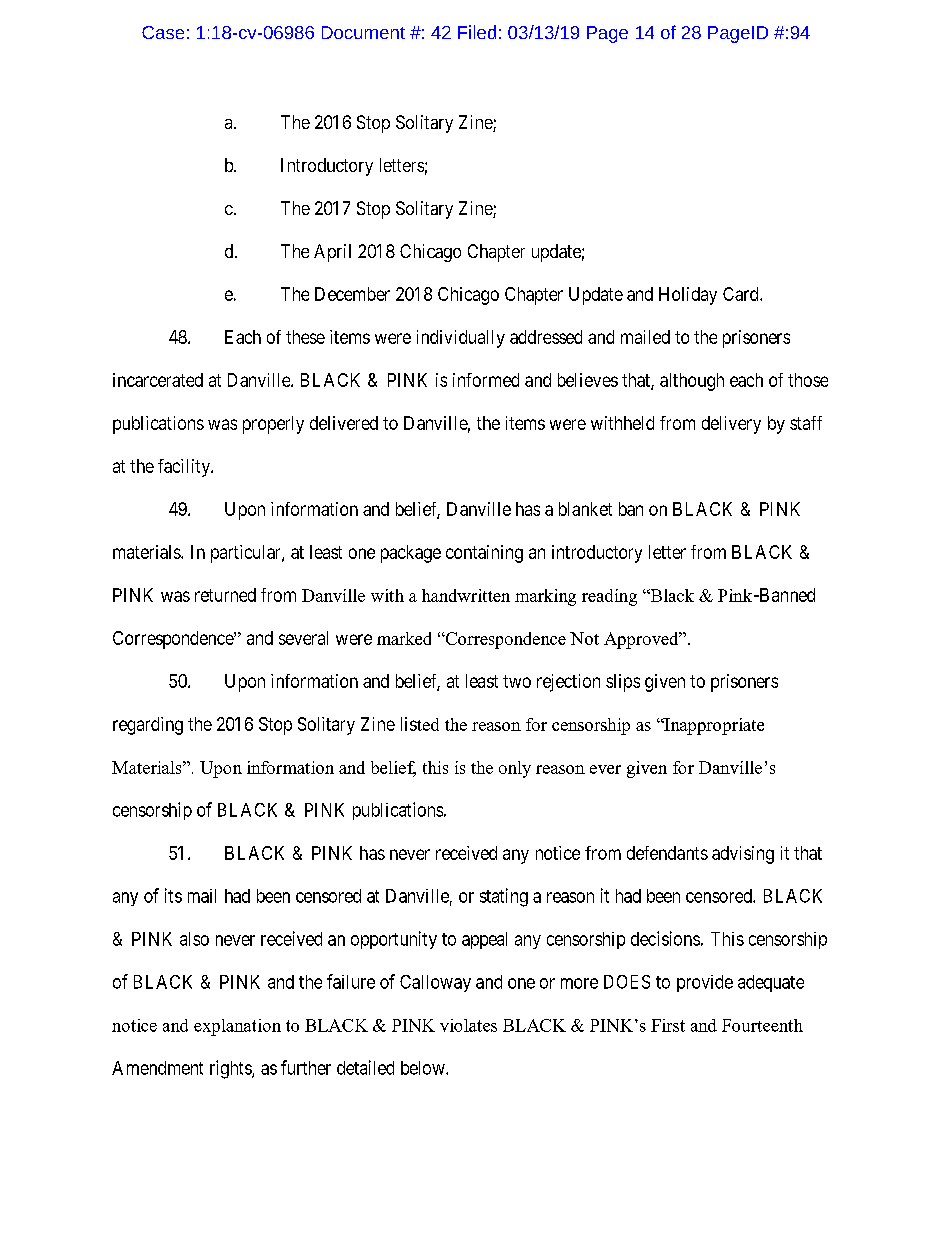 This image has height=1233, width=952. What do you see at coordinates (247, 554) in the image?
I see `particular` at bounding box center [247, 554].
